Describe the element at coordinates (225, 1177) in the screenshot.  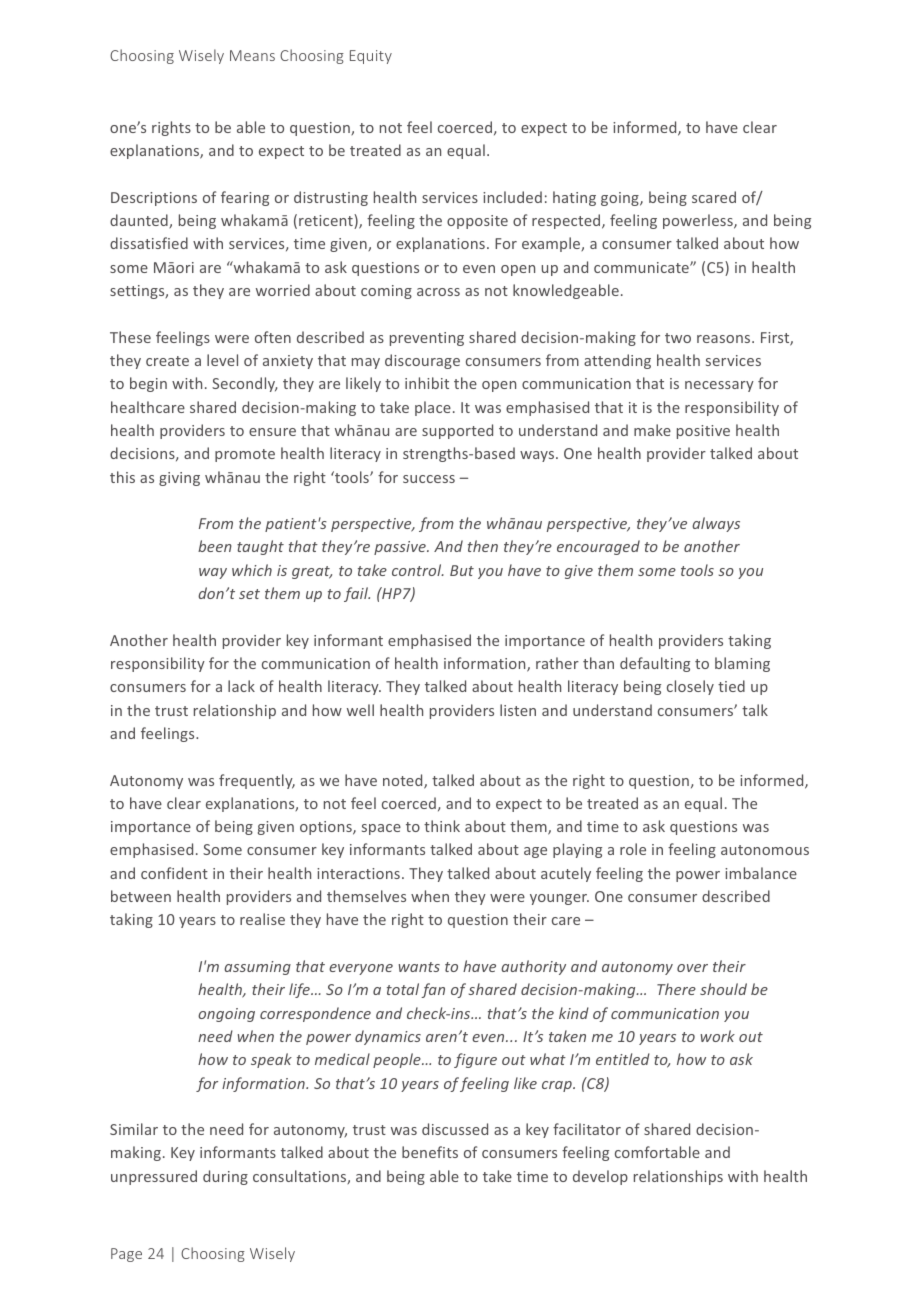
I see `during` at that location.
